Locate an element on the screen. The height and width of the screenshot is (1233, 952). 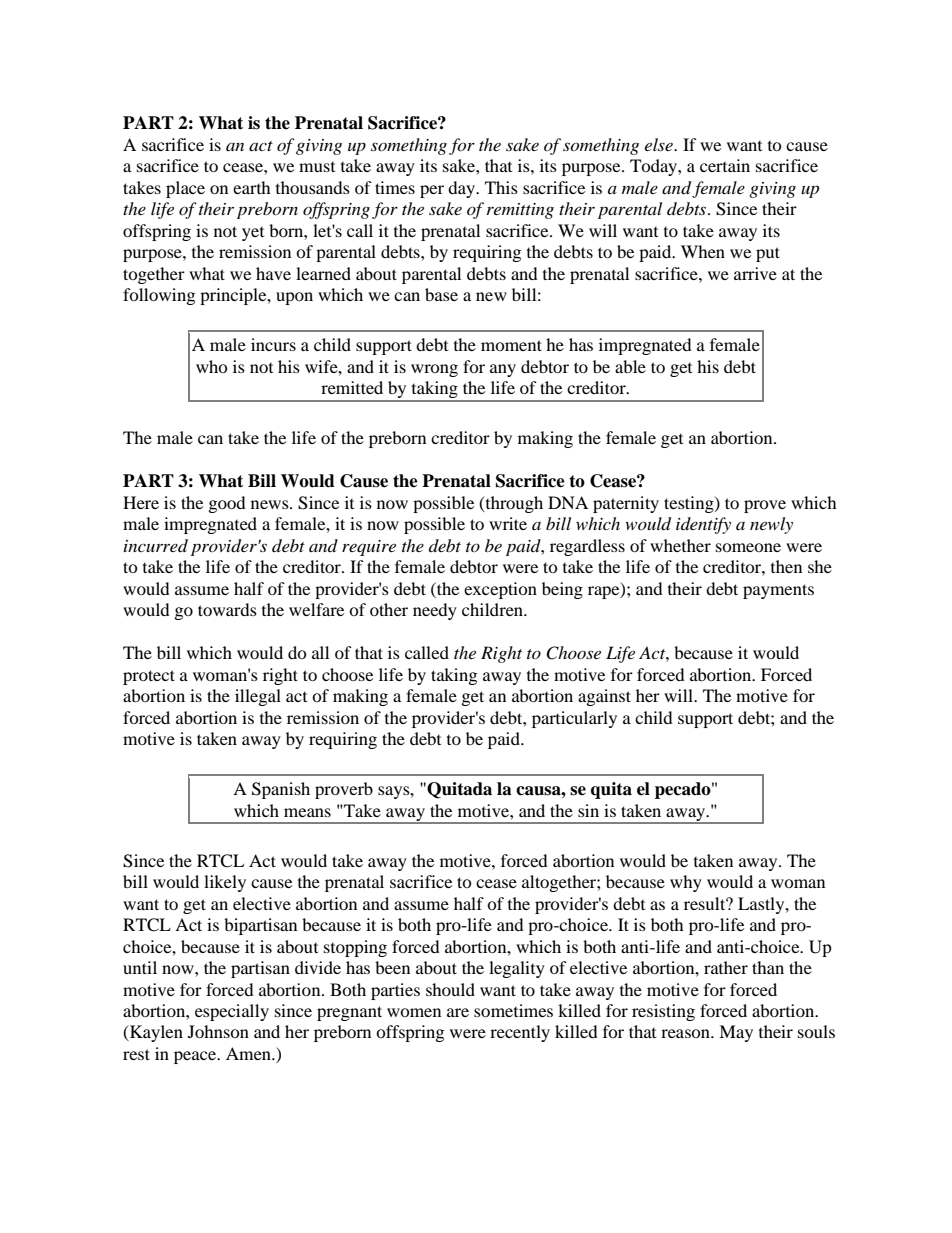
good is located at coordinates (227, 504).
